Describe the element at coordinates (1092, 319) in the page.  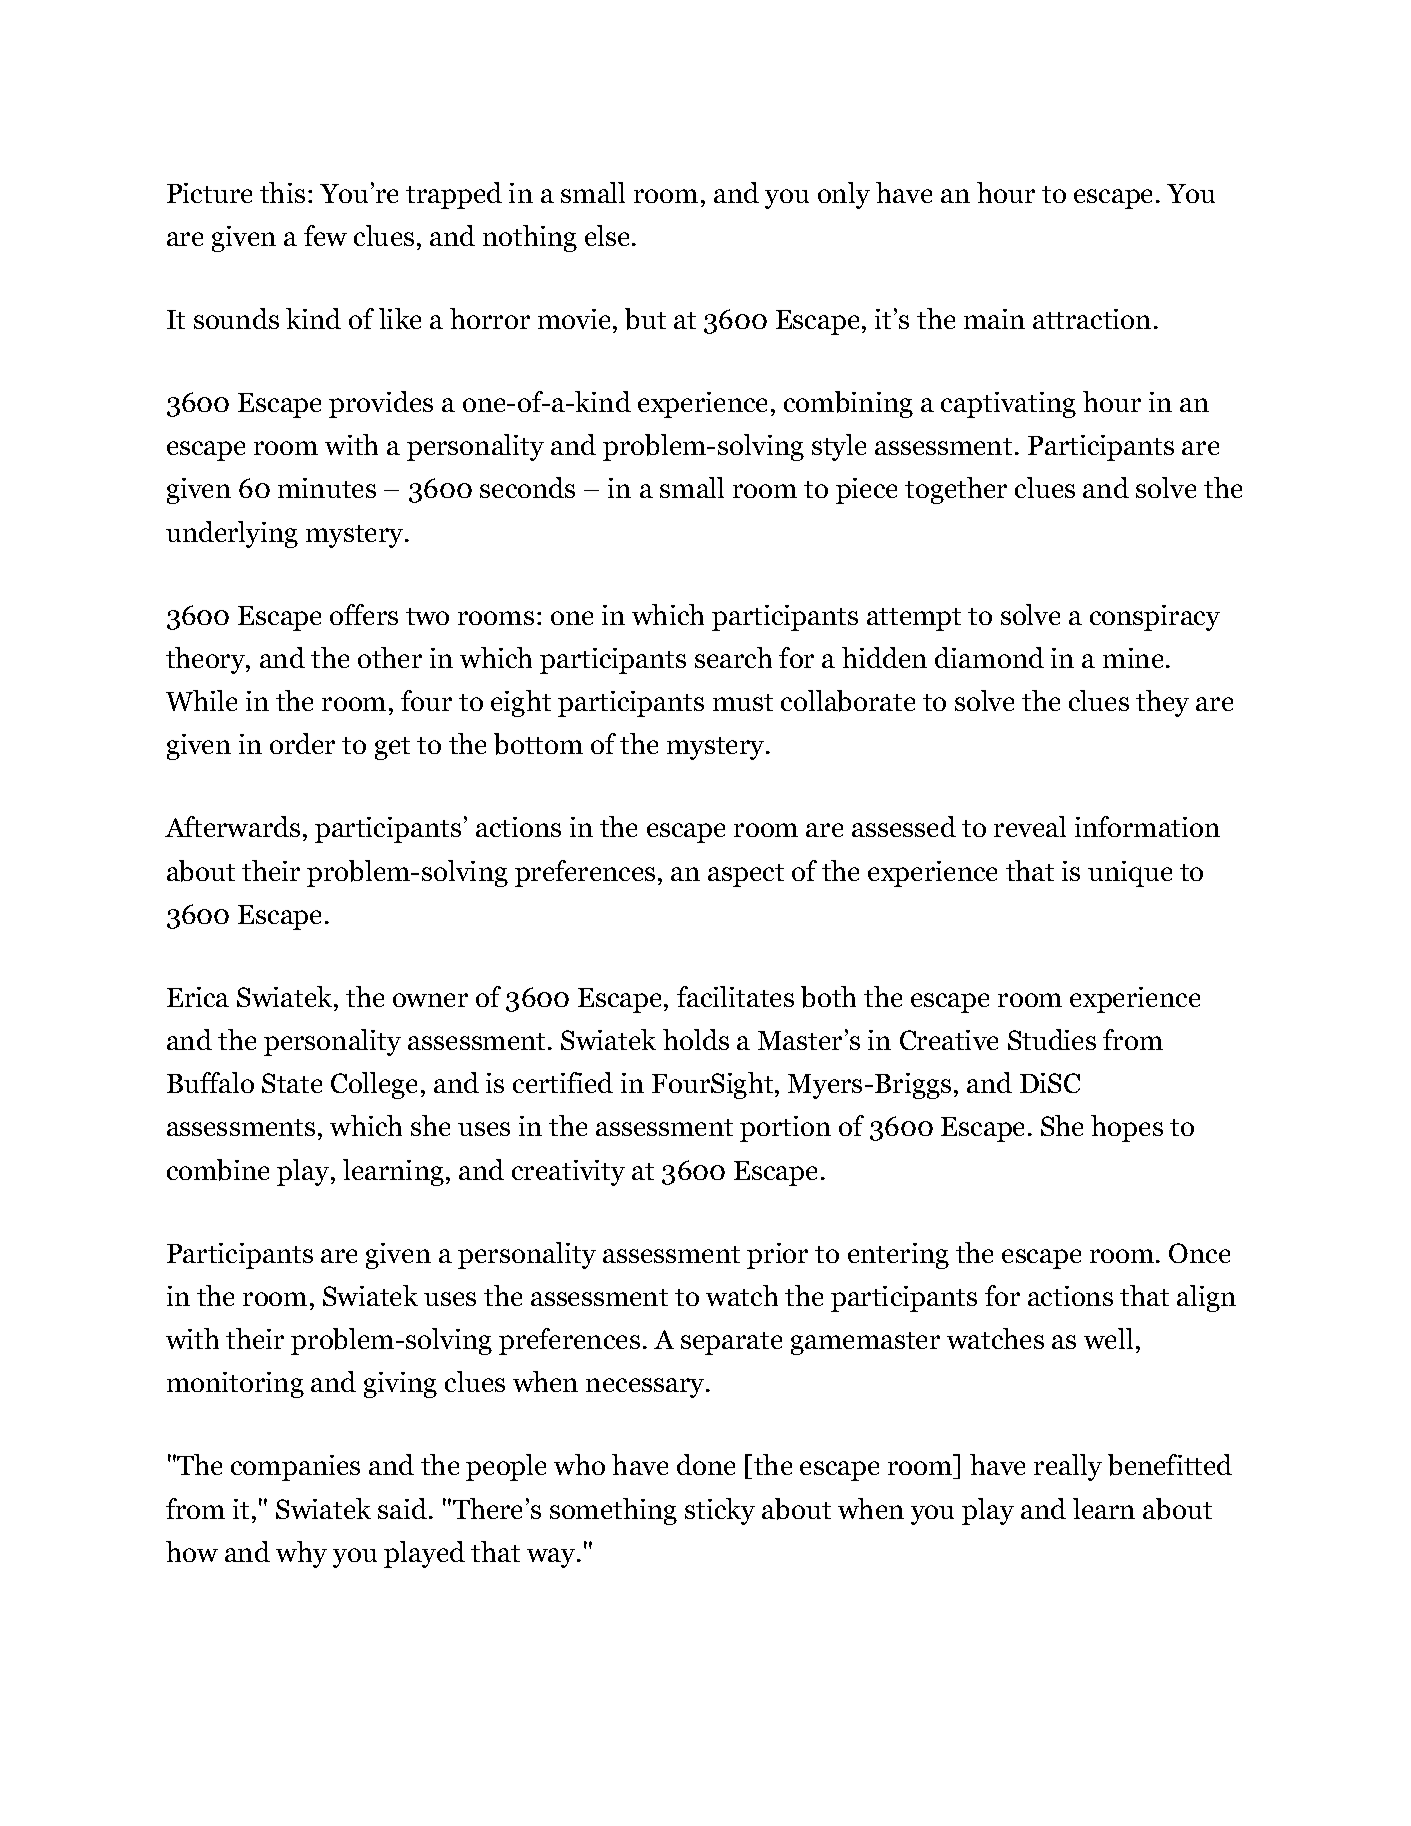
I see `attraction` at that location.
